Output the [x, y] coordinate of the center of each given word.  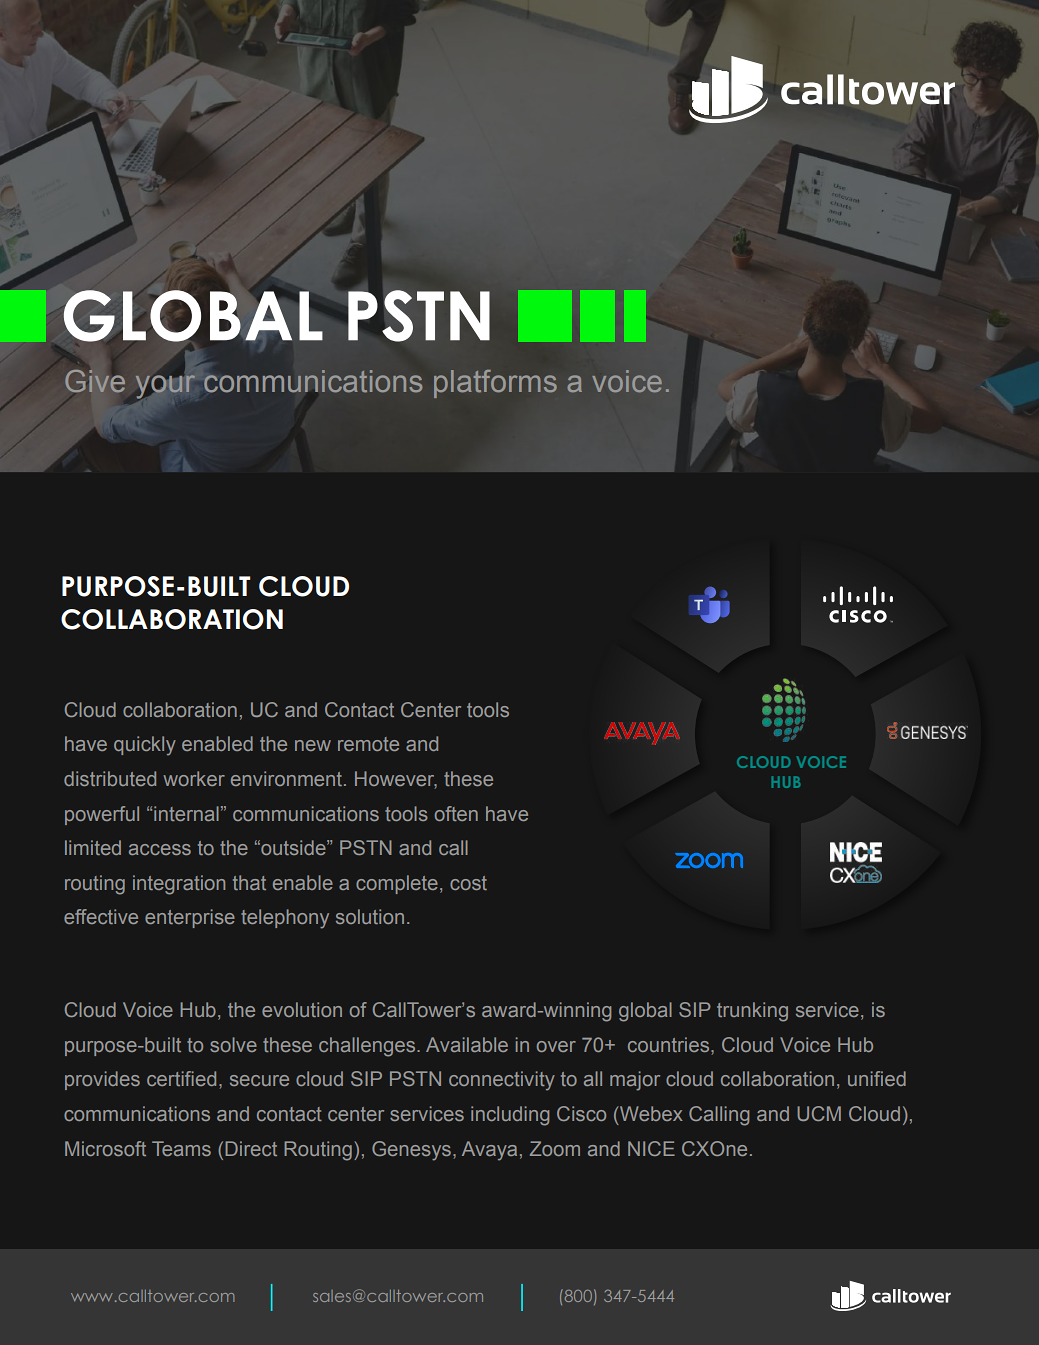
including [510, 1116]
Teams [181, 1148]
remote [368, 744]
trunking [752, 1012]
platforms [495, 384]
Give [95, 381]
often [456, 813]
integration [179, 885]
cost [468, 883]
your [165, 386]
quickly [145, 746]
